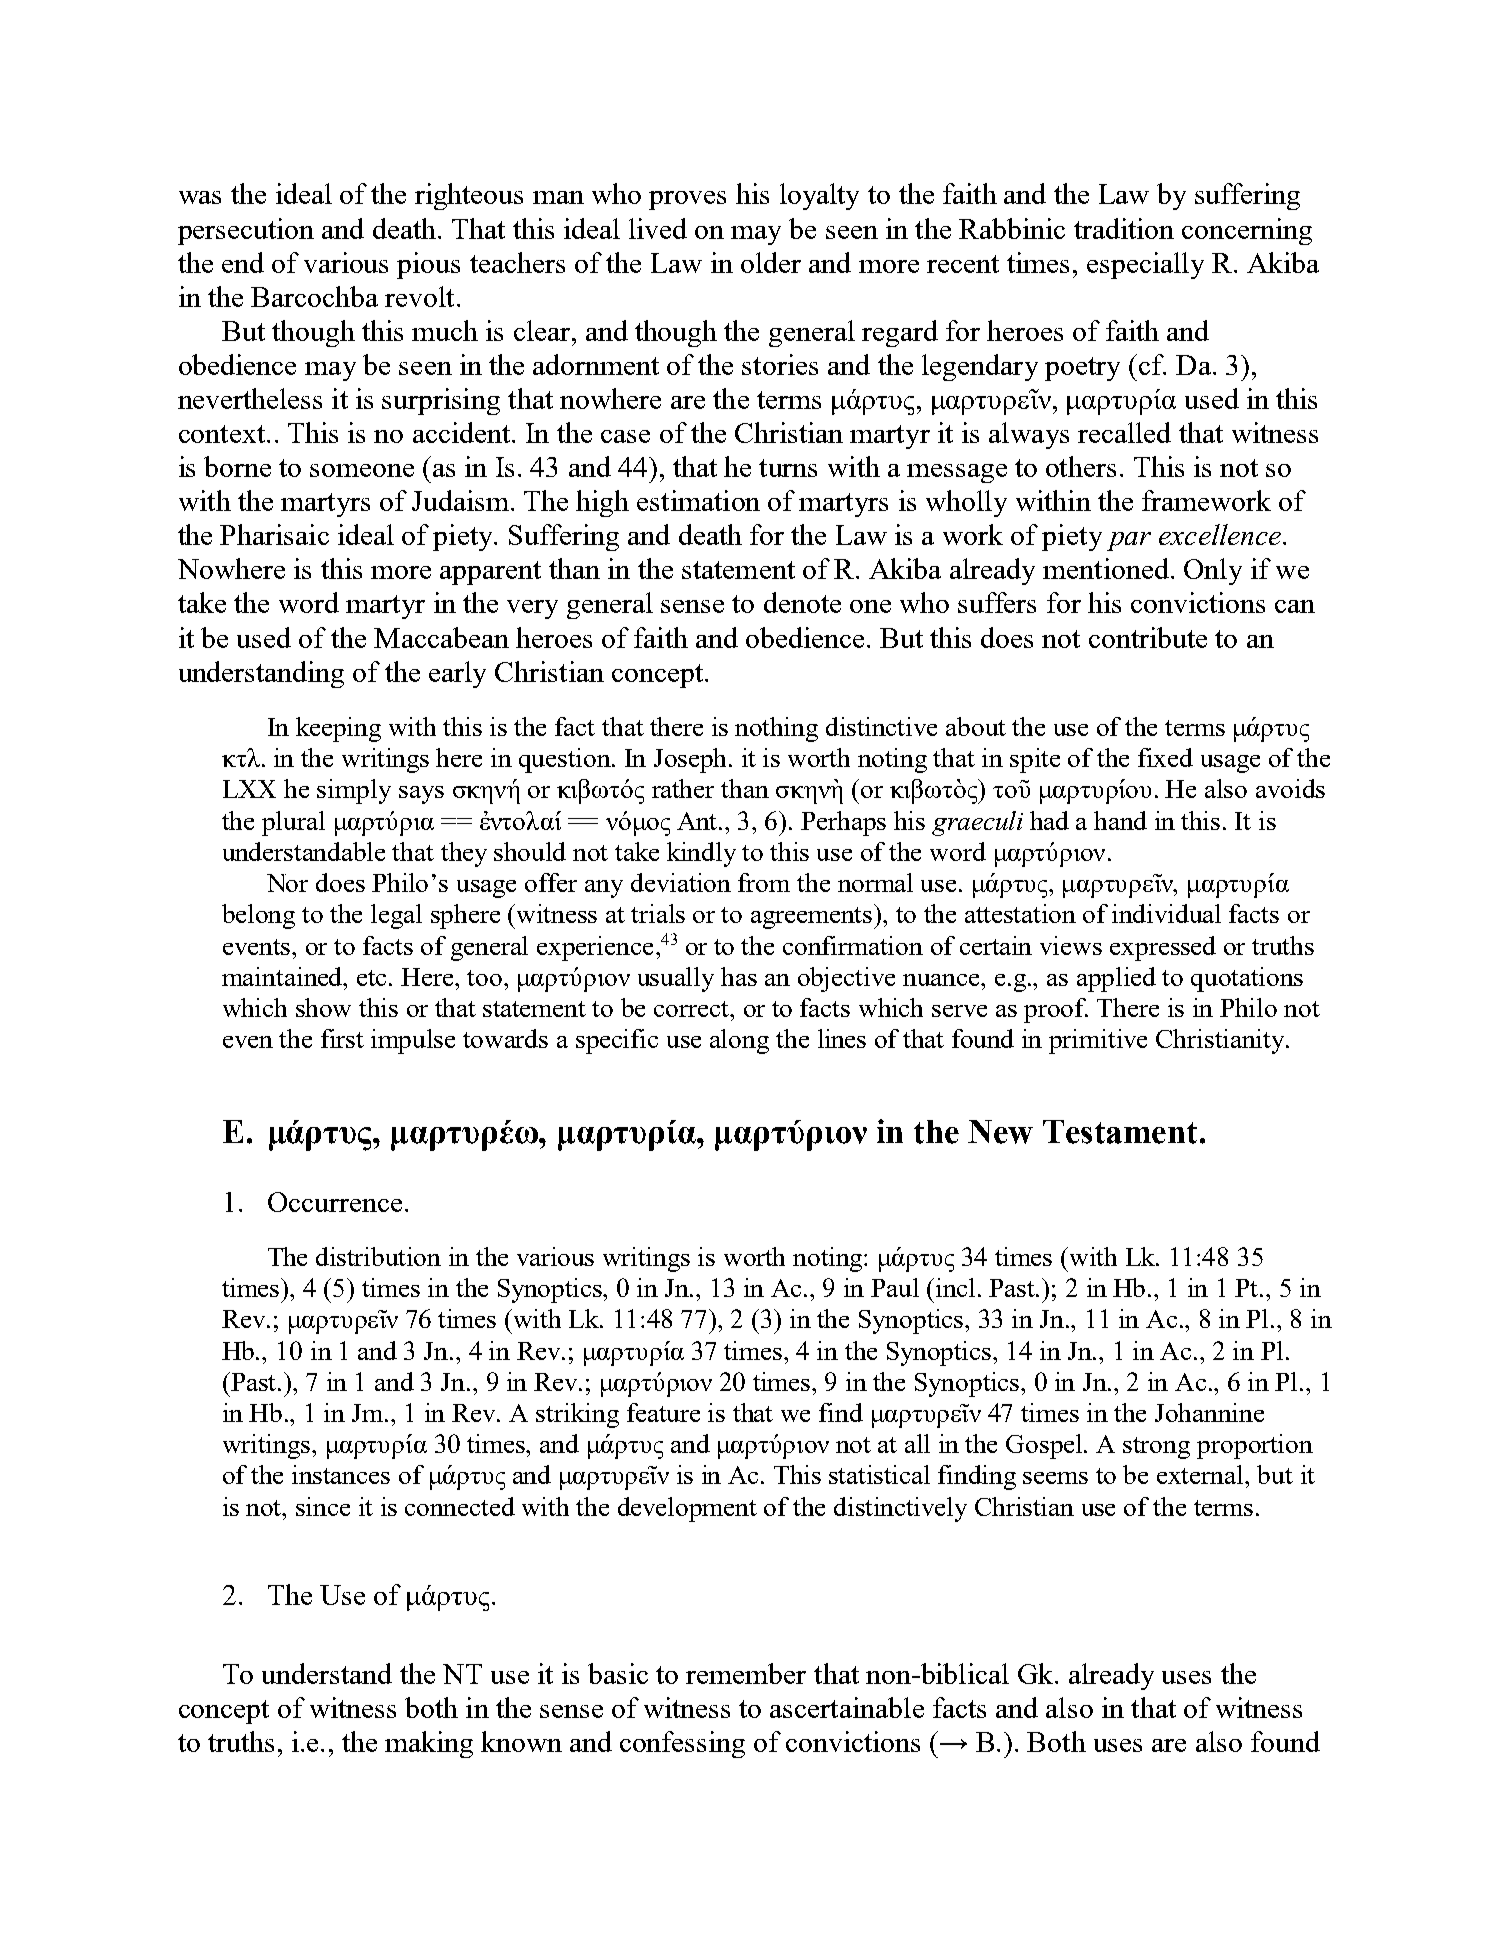  Describe the element at coordinates (771, 262) in the page. I see `older` at that location.
